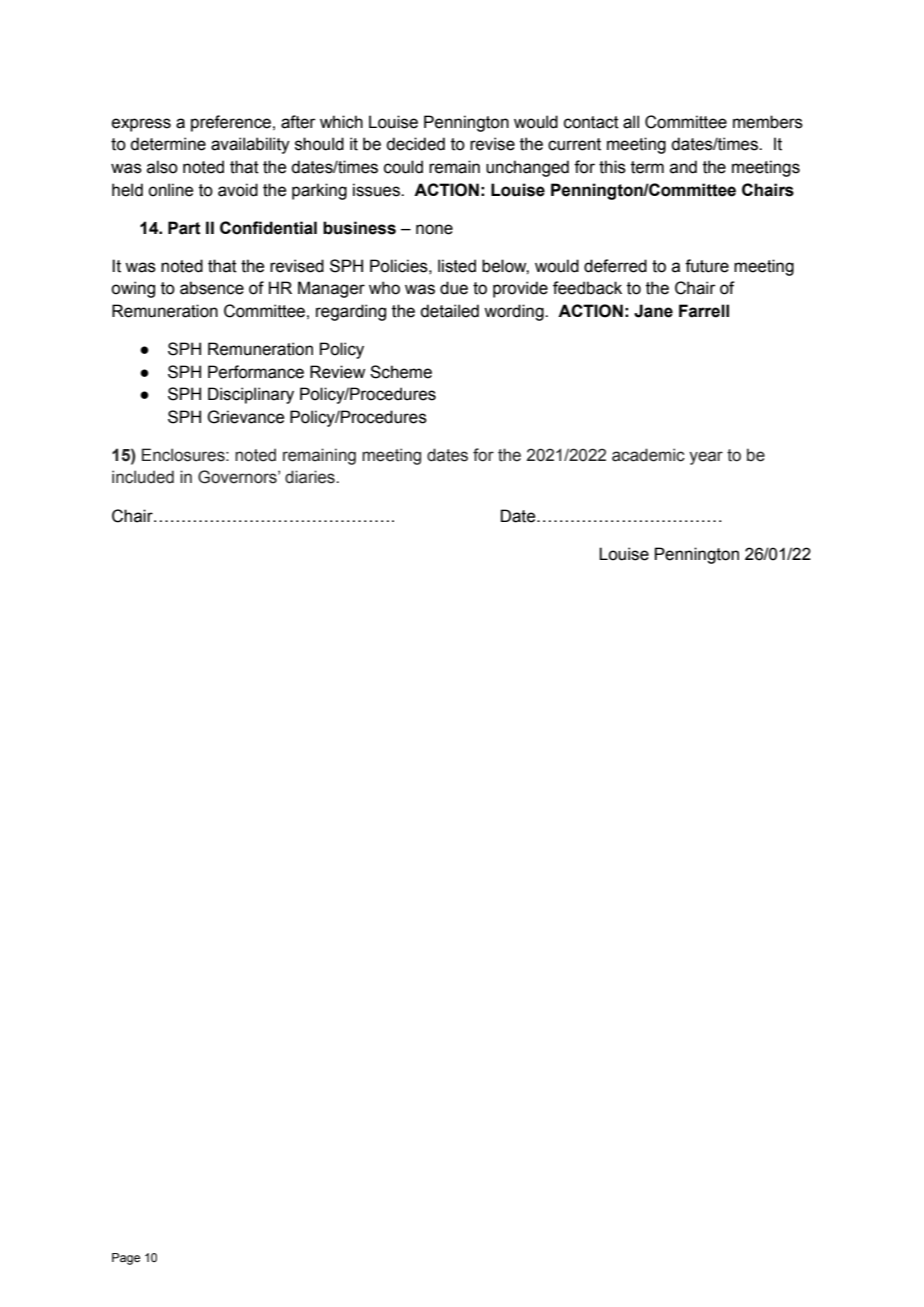 This screenshot has width=924, height=1307. Describe the element at coordinates (415, 144) in the screenshot. I see `decided` at that location.
